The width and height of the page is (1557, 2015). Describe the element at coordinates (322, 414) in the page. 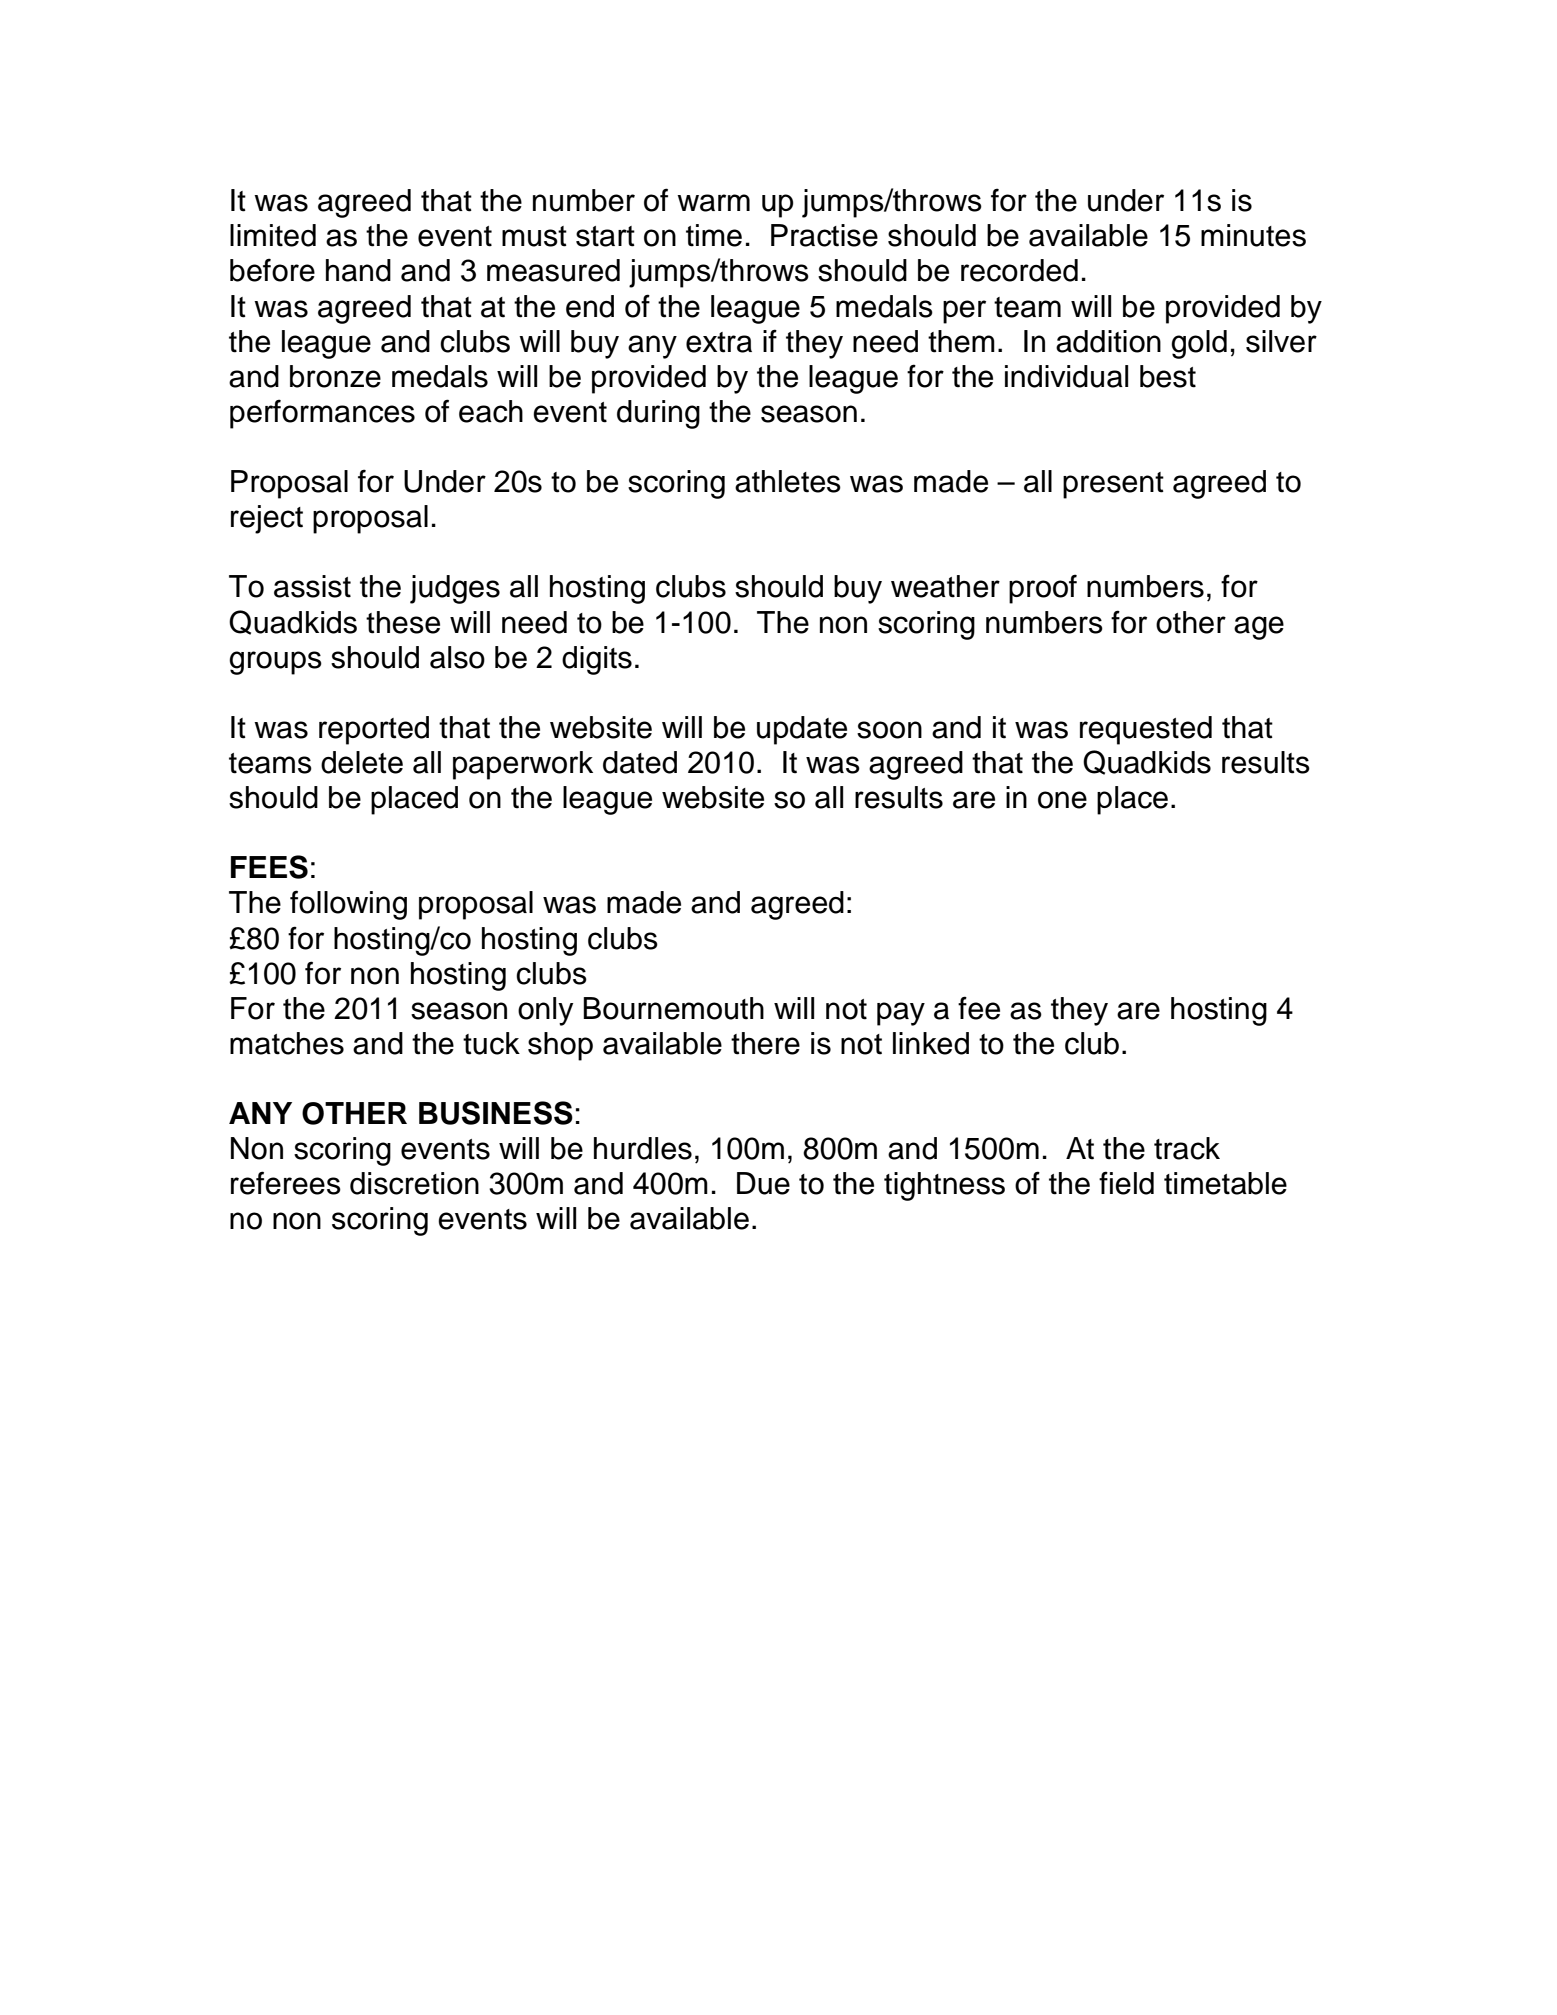

I see `performances` at that location.
